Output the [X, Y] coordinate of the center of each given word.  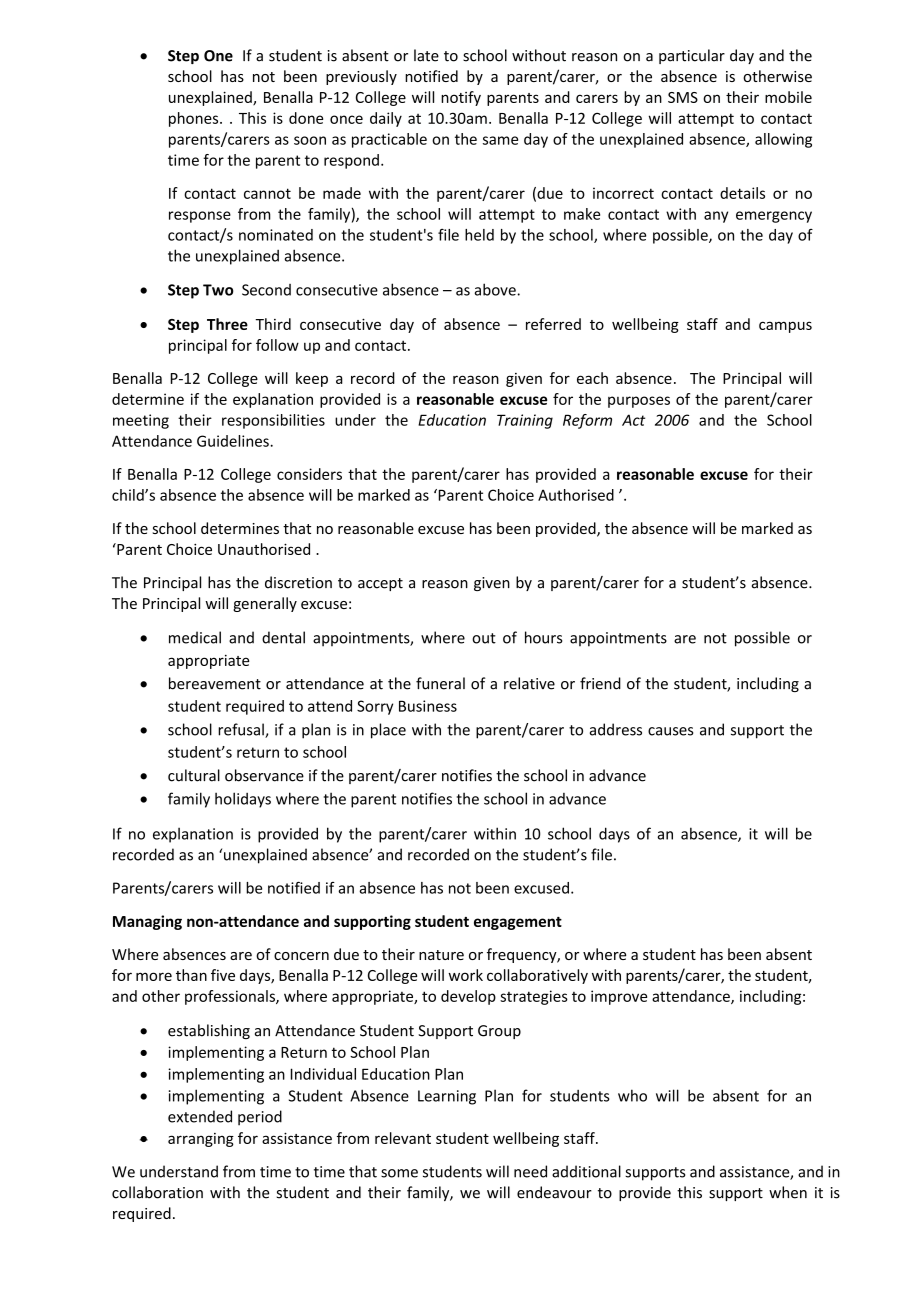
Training [525, 421]
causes [670, 731]
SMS [683, 97]
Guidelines [234, 441]
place [388, 731]
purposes [639, 402]
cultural [194, 775]
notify [461, 98]
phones [195, 119]
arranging [201, 1140]
